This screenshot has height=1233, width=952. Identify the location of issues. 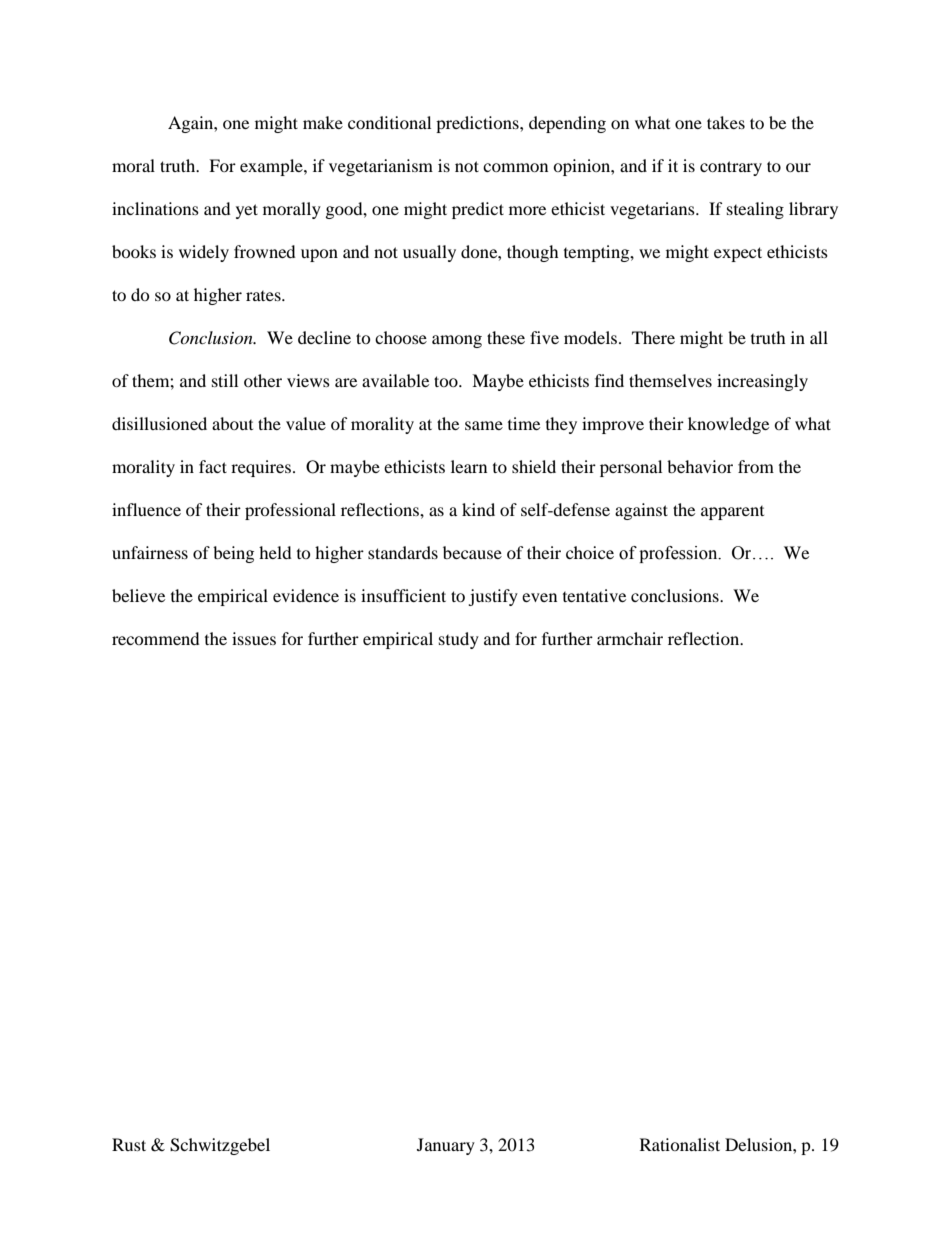
(254, 638).
